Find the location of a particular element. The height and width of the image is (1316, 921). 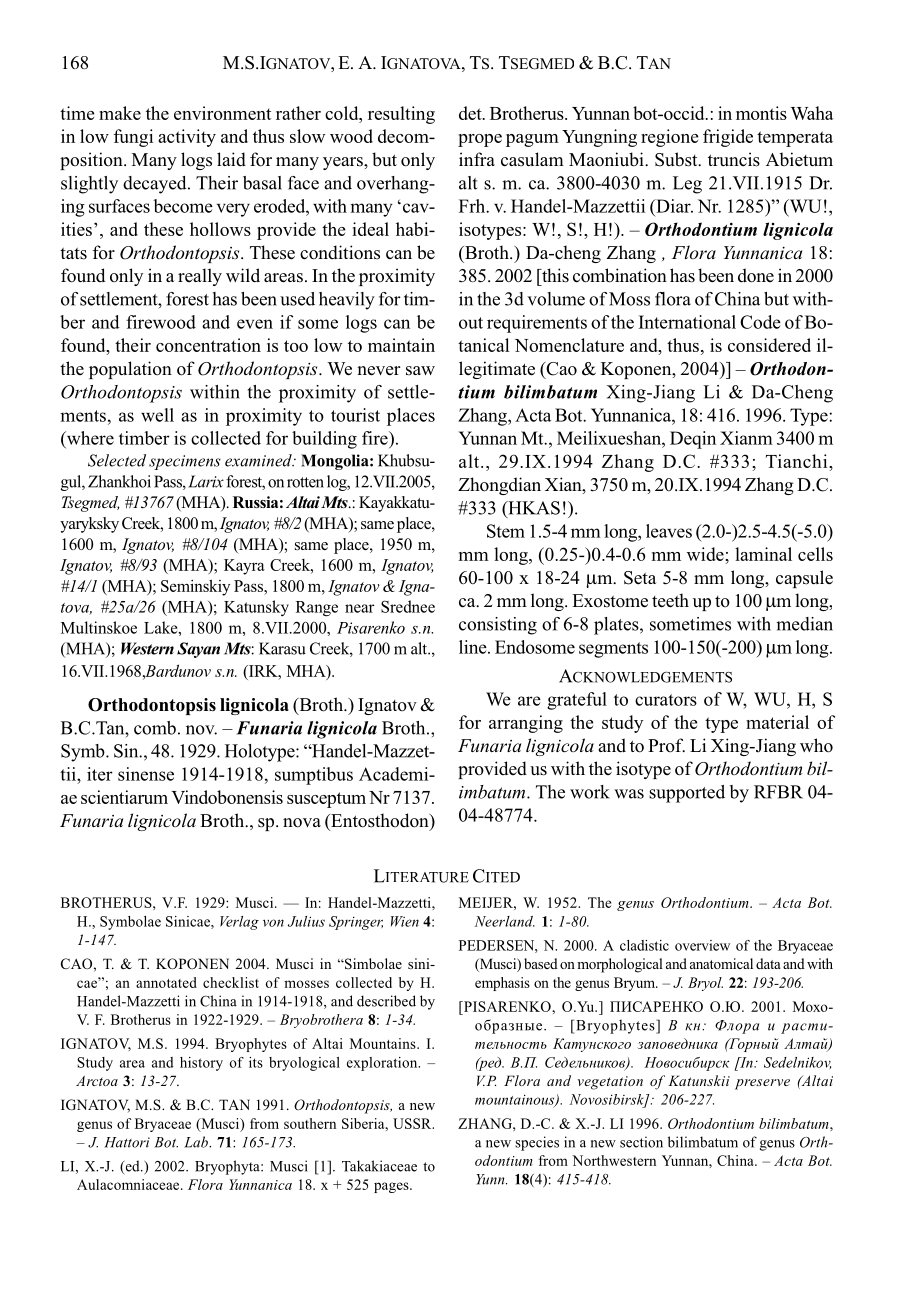

nova is located at coordinates (302, 823).
